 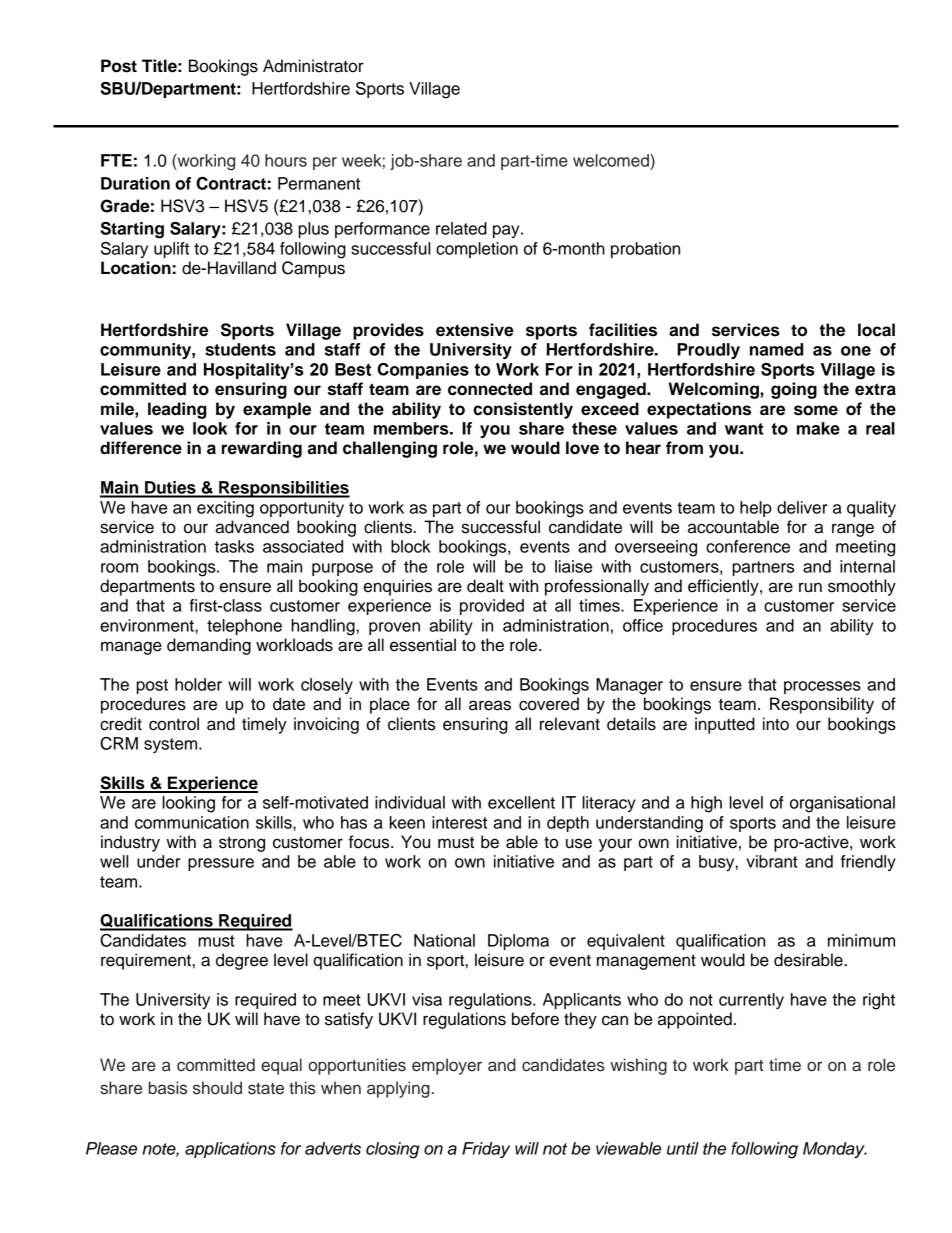 I want to click on system, so click(x=172, y=745).
